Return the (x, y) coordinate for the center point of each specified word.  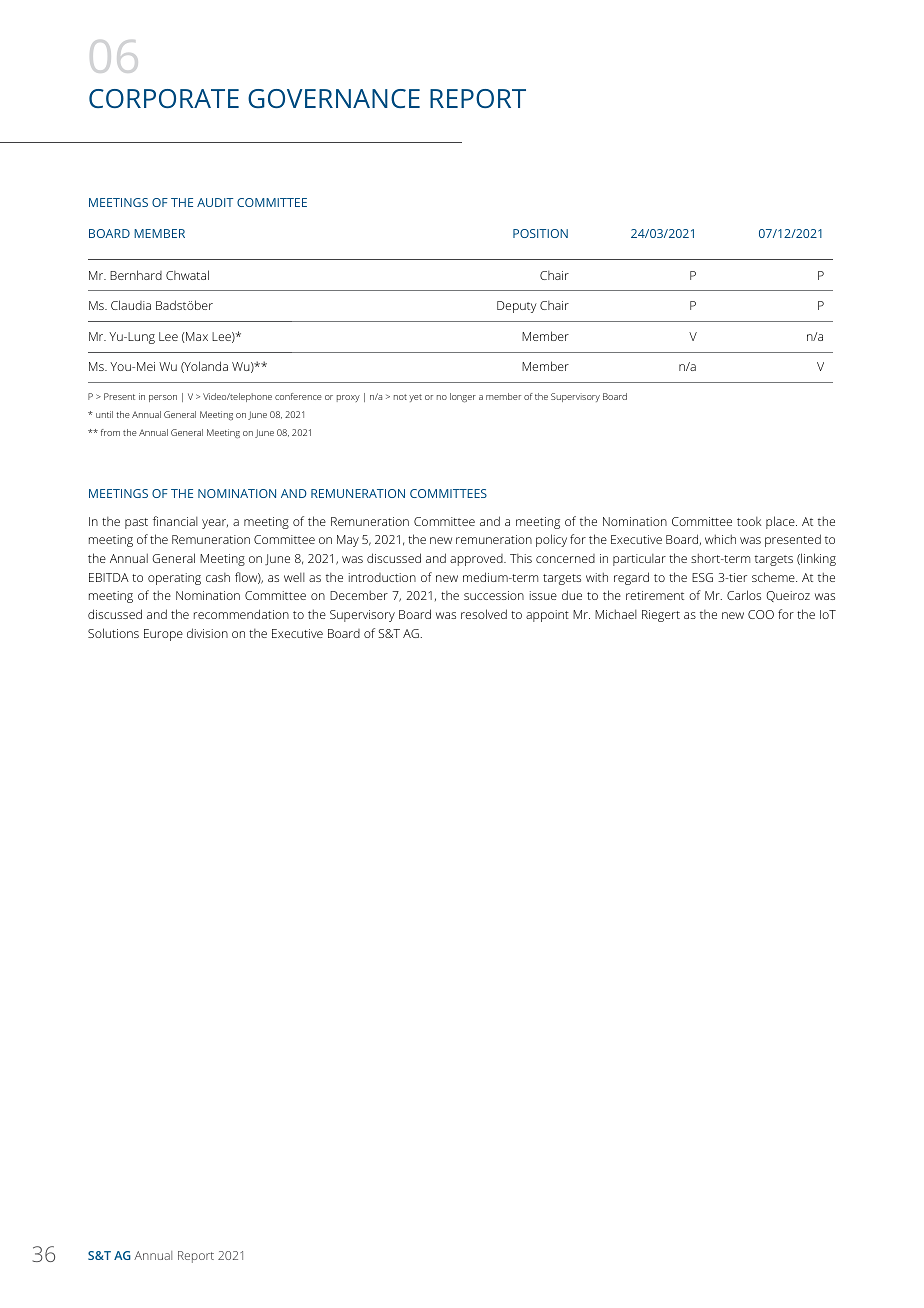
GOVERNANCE (334, 98)
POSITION (540, 233)
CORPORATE (164, 98)
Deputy (517, 307)
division (207, 633)
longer (463, 398)
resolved (484, 614)
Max (197, 336)
